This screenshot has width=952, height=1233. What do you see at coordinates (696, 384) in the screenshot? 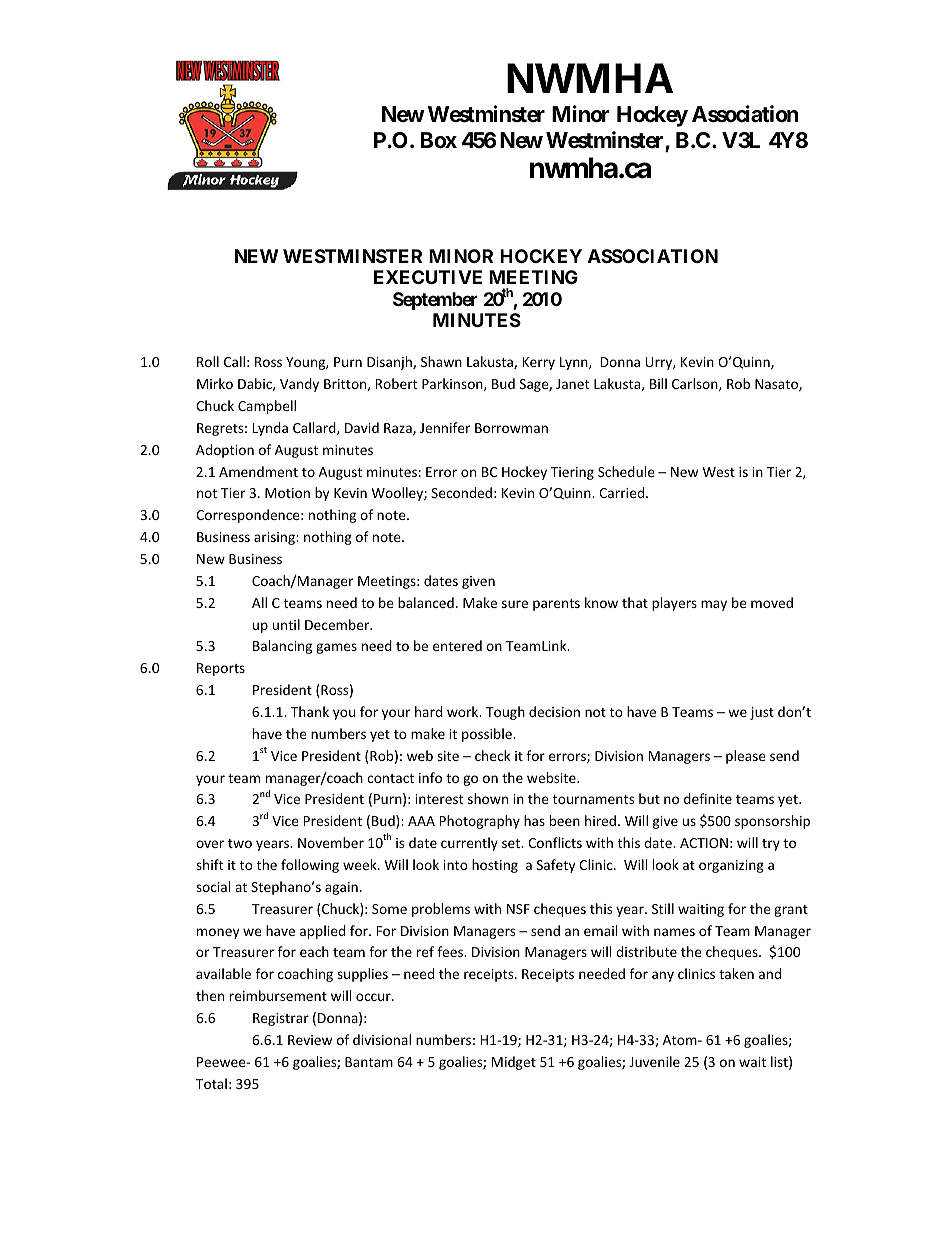
I see `Carlson` at bounding box center [696, 384].
